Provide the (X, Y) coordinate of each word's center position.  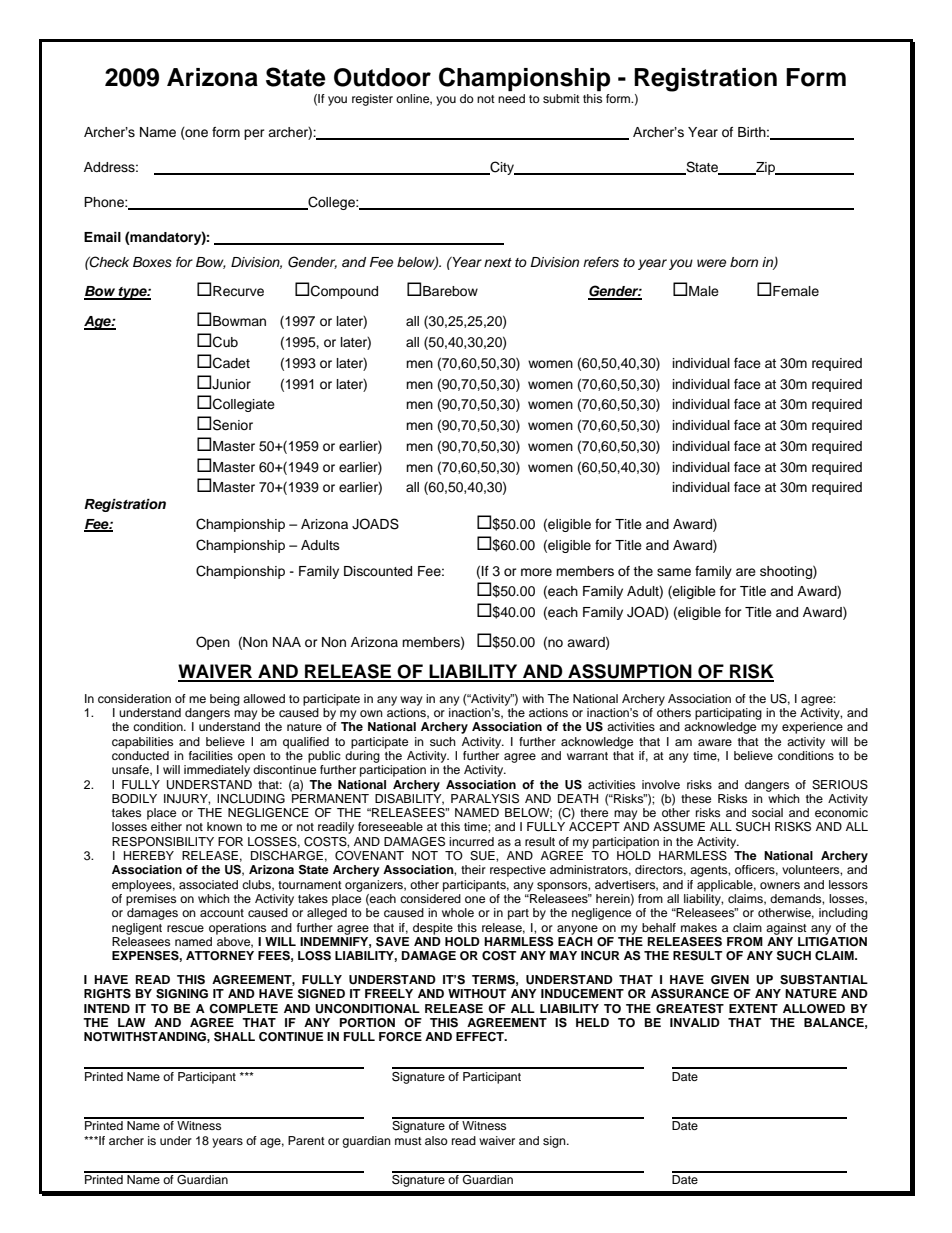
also (436, 1140)
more (536, 572)
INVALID (695, 1022)
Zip (765, 168)
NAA (287, 642)
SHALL (234, 1037)
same (674, 572)
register (372, 100)
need (511, 98)
